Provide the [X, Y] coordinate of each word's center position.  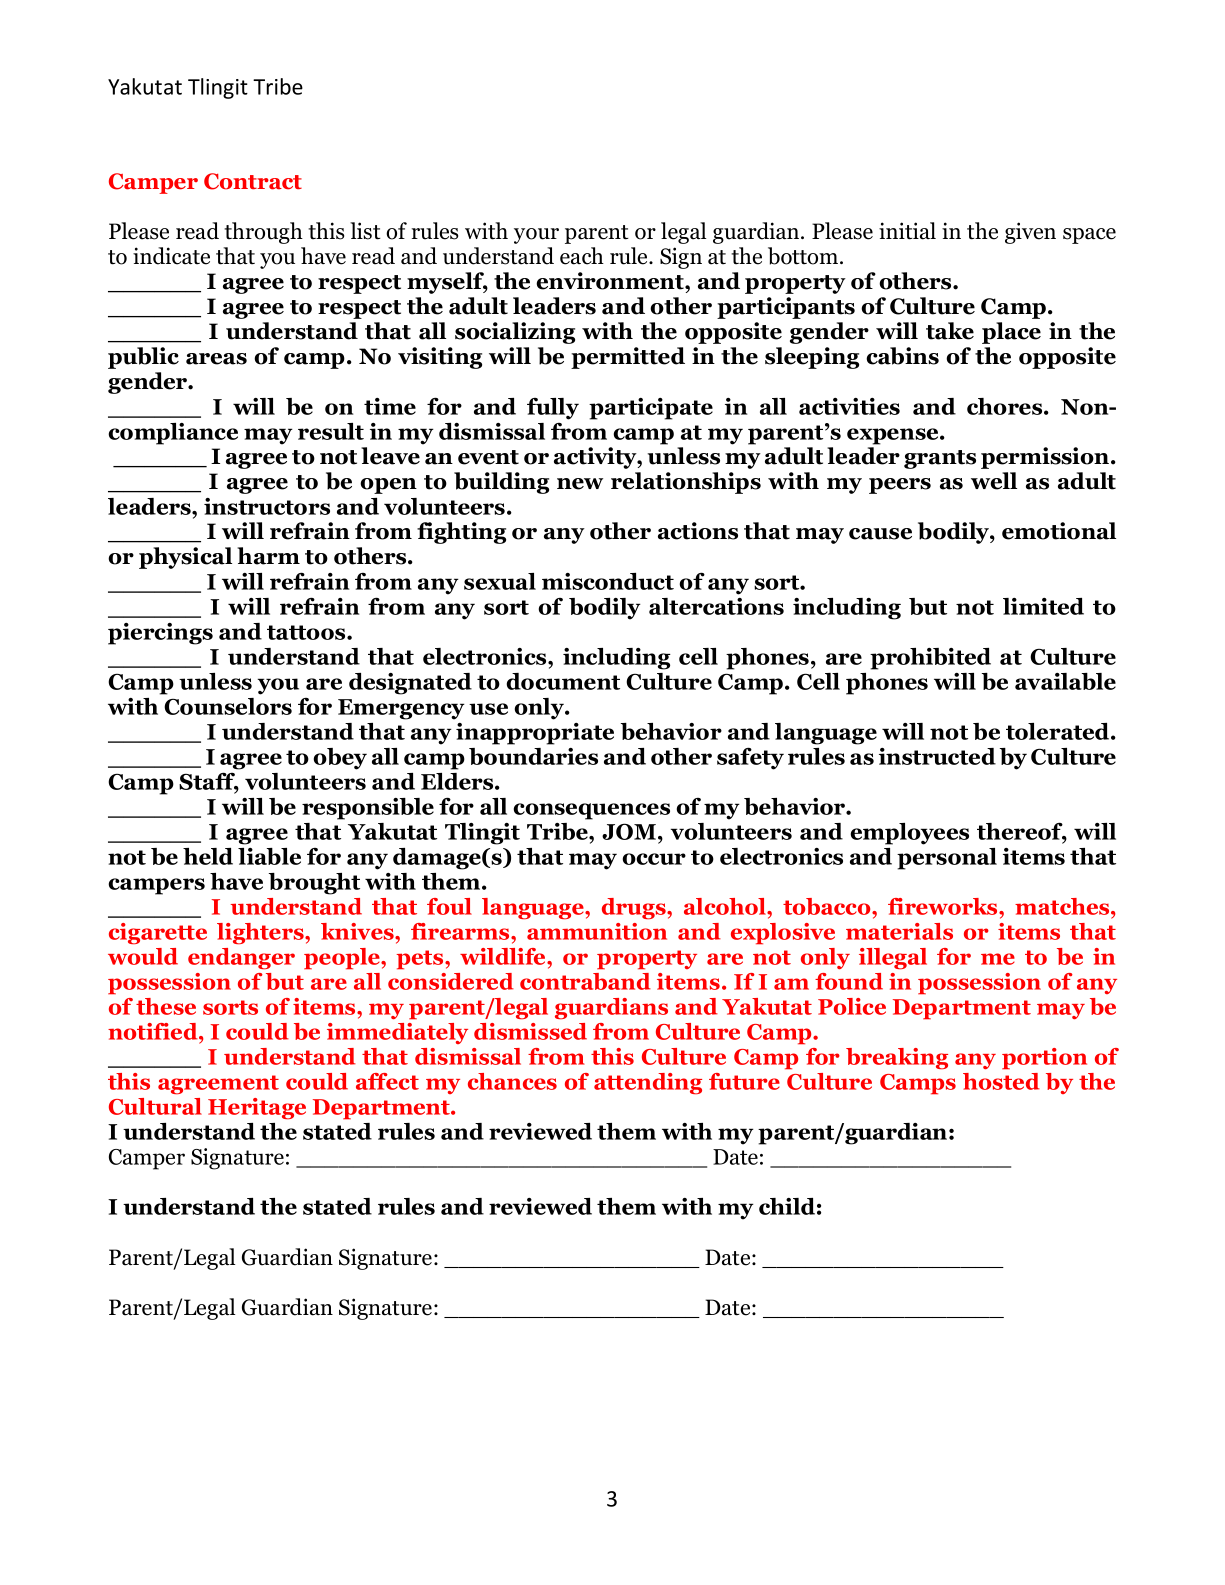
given [1030, 233]
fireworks [944, 906]
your [536, 236]
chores [1006, 406]
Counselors [228, 706]
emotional [1059, 531]
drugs [635, 909]
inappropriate [535, 734]
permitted [628, 358]
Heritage [257, 1109]
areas [216, 359]
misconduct [608, 581]
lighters [261, 934]
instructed [937, 756]
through [263, 233]
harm [268, 556]
